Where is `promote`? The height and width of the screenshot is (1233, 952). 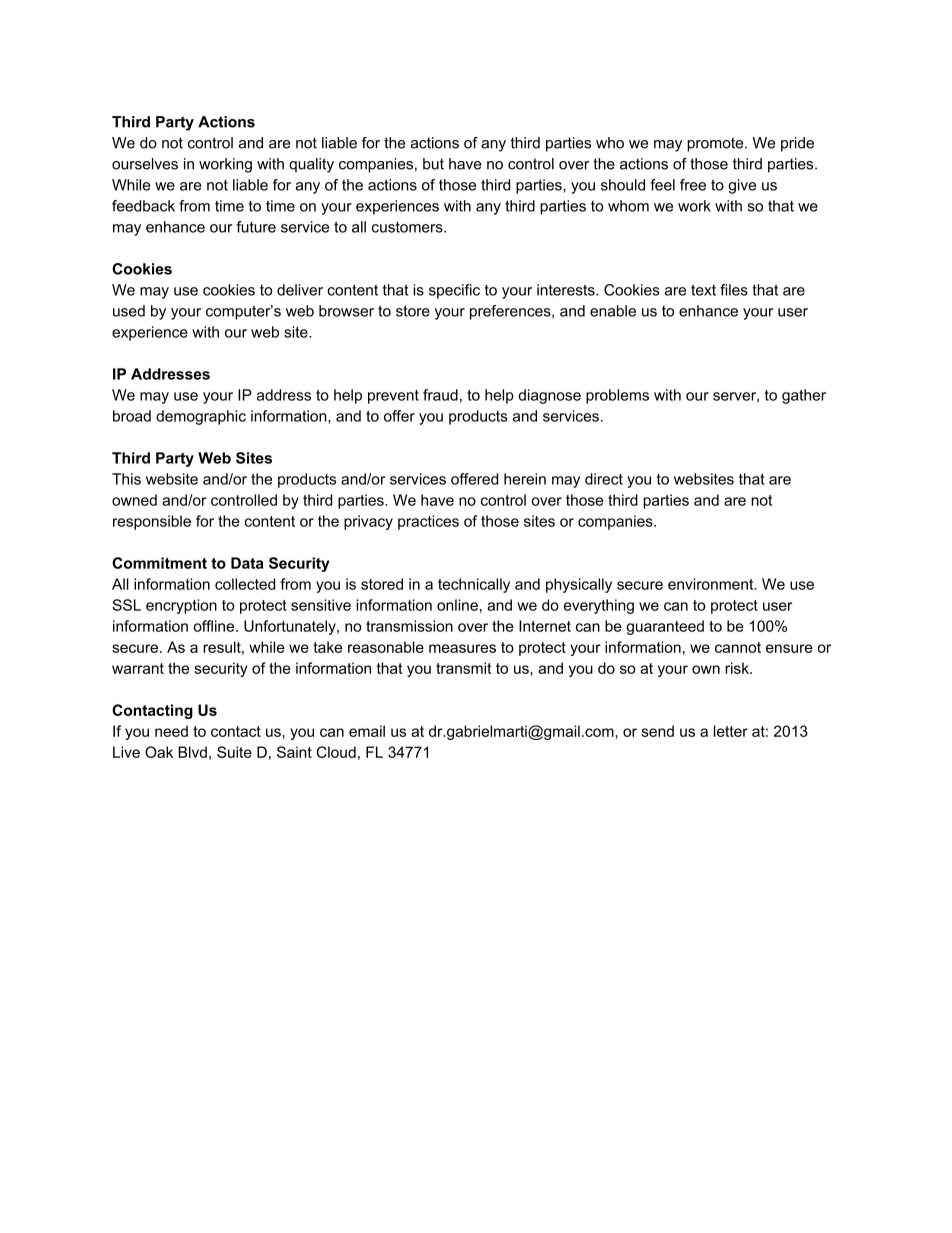 promote is located at coordinates (716, 144).
